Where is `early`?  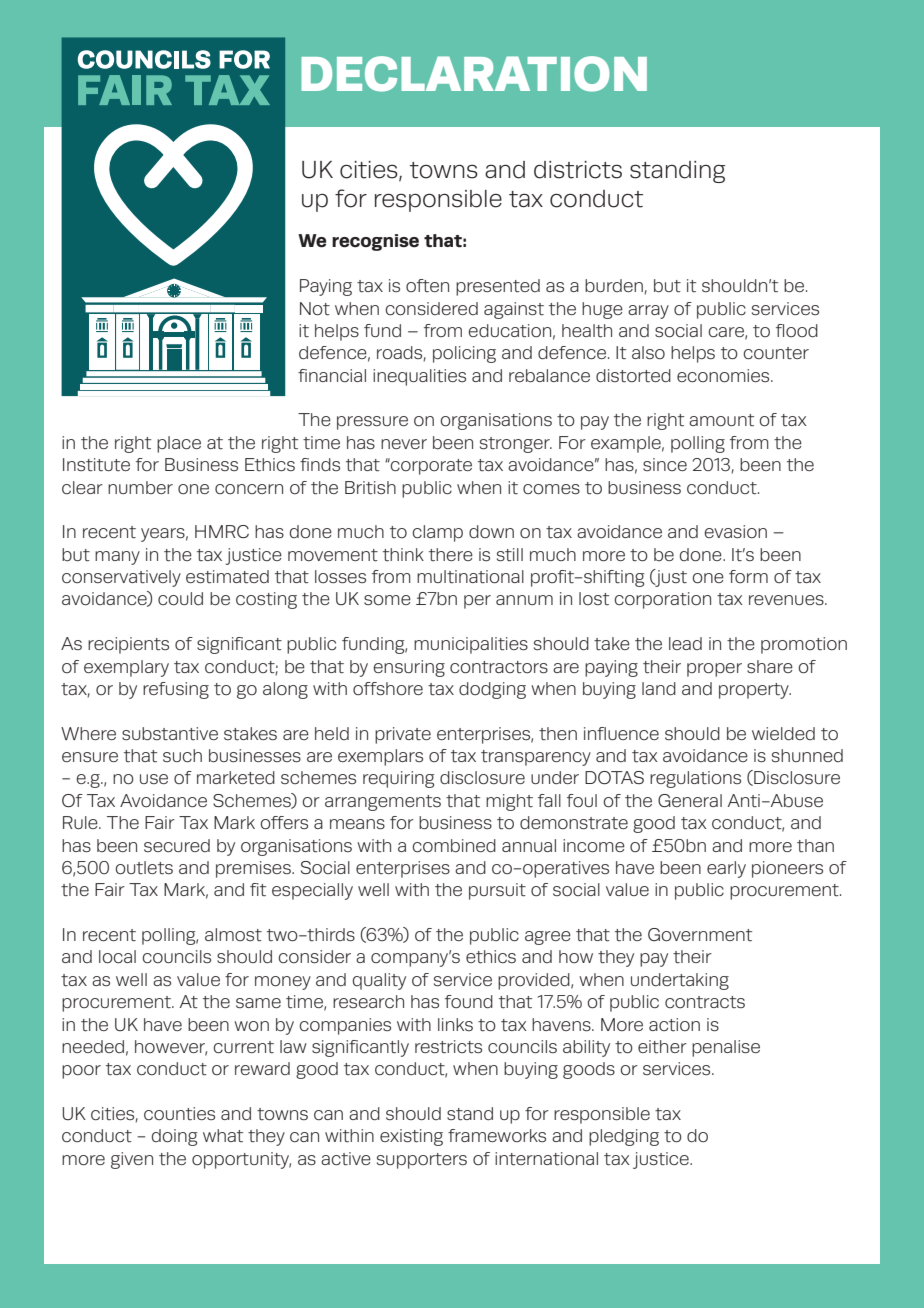 early is located at coordinates (726, 869).
